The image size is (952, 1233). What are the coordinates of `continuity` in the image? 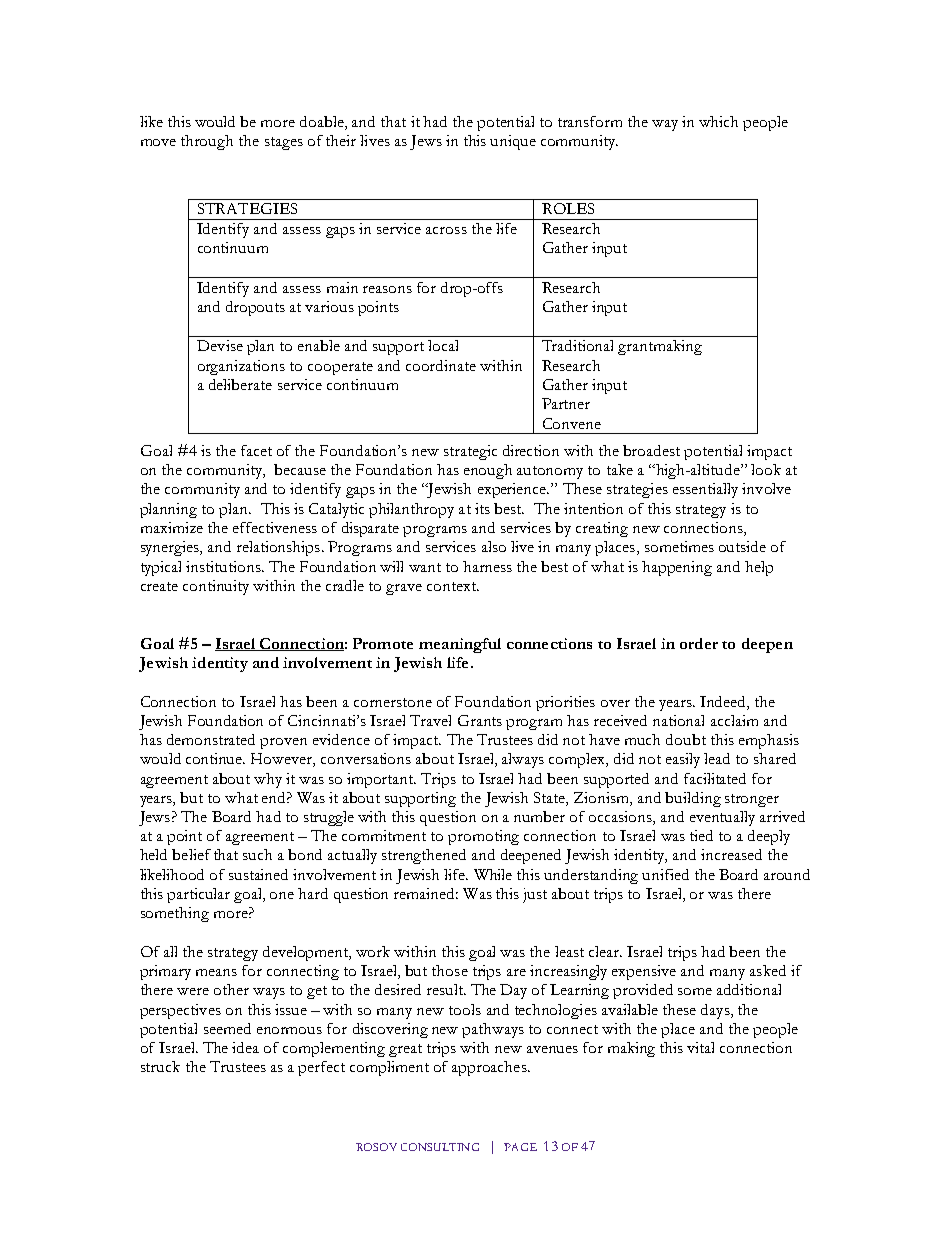 It's located at (216, 587).
